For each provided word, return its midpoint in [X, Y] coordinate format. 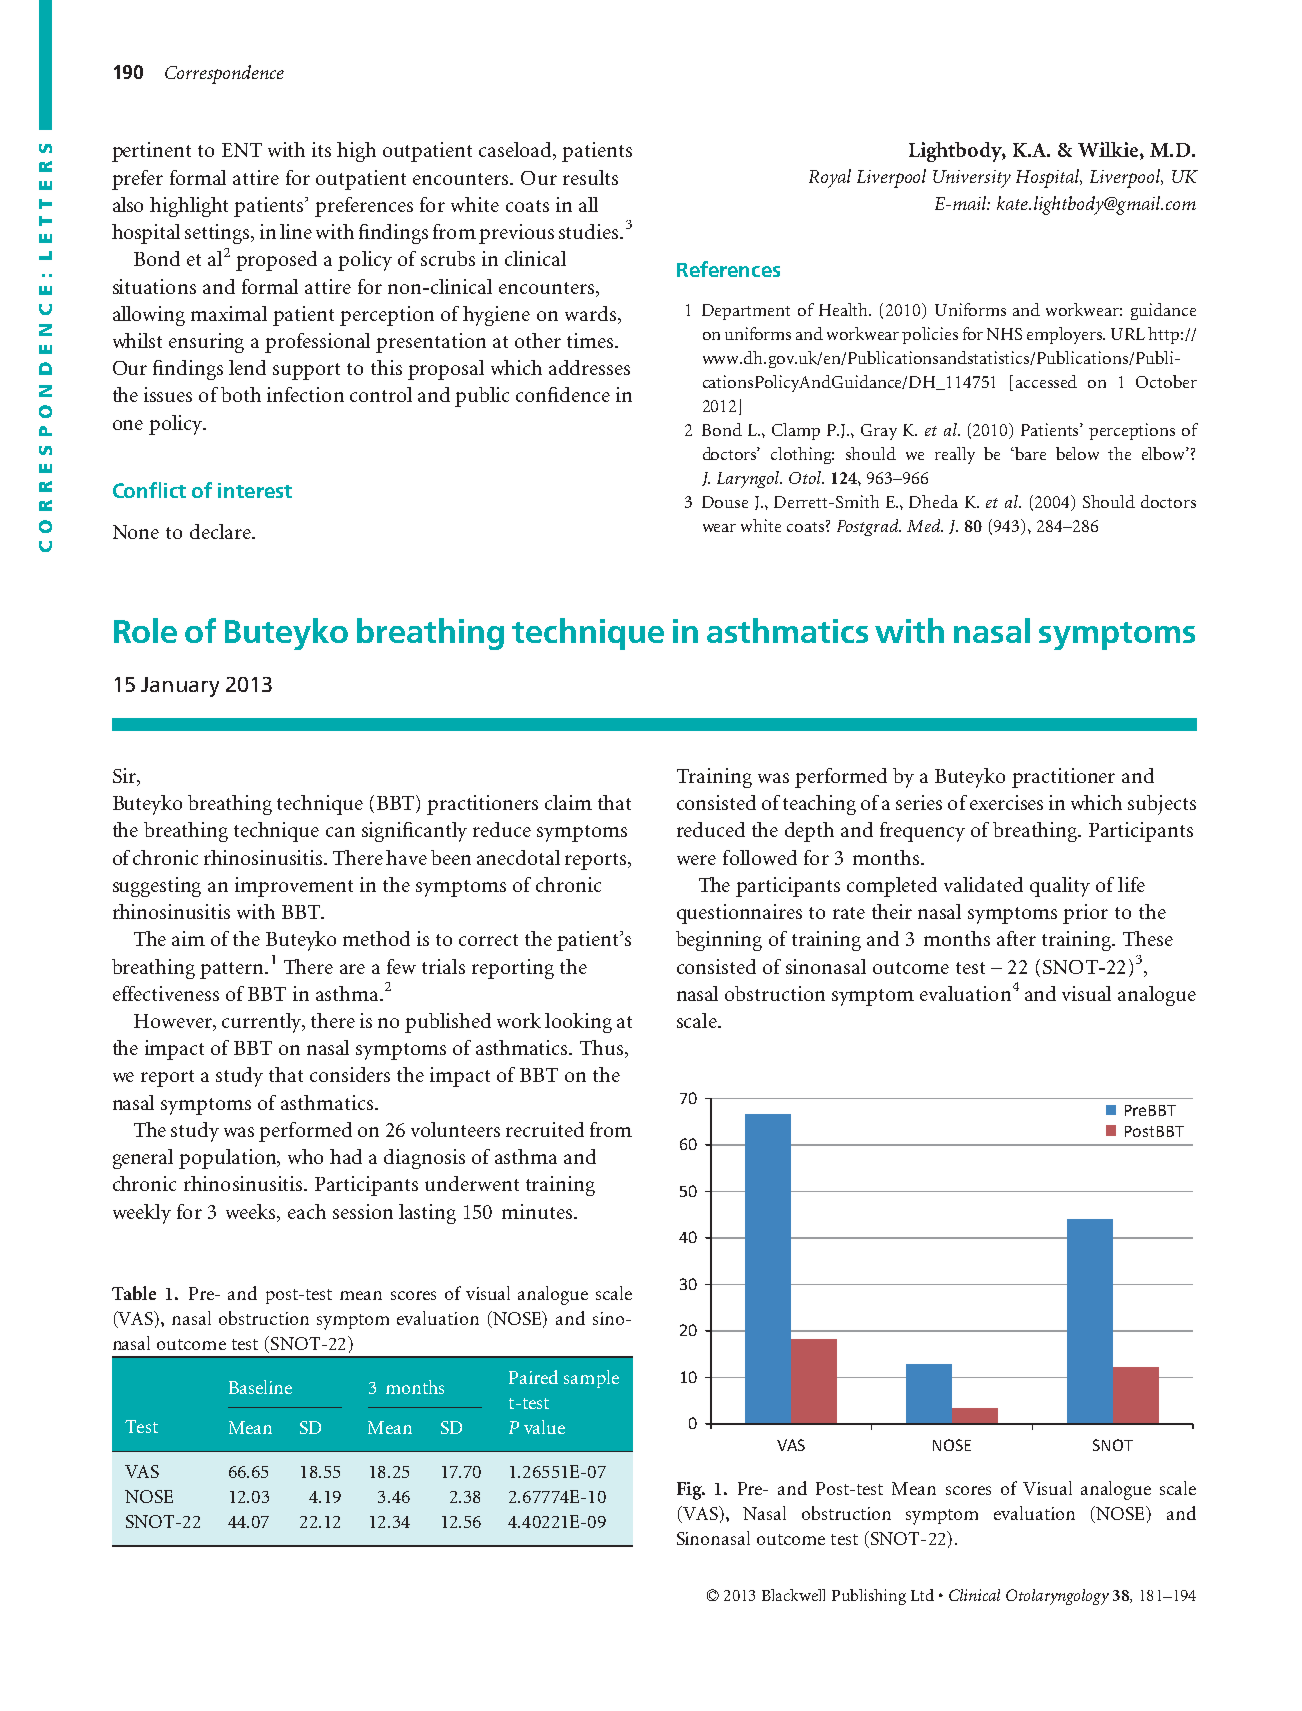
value [544, 1427]
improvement [294, 887]
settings [219, 234]
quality [1060, 887]
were [696, 860]
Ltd [922, 1595]
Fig [690, 1491]
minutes [537, 1211]
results [590, 177]
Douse [725, 502]
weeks [252, 1212]
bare [1029, 453]
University [972, 179]
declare [221, 531]
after [1016, 938]
